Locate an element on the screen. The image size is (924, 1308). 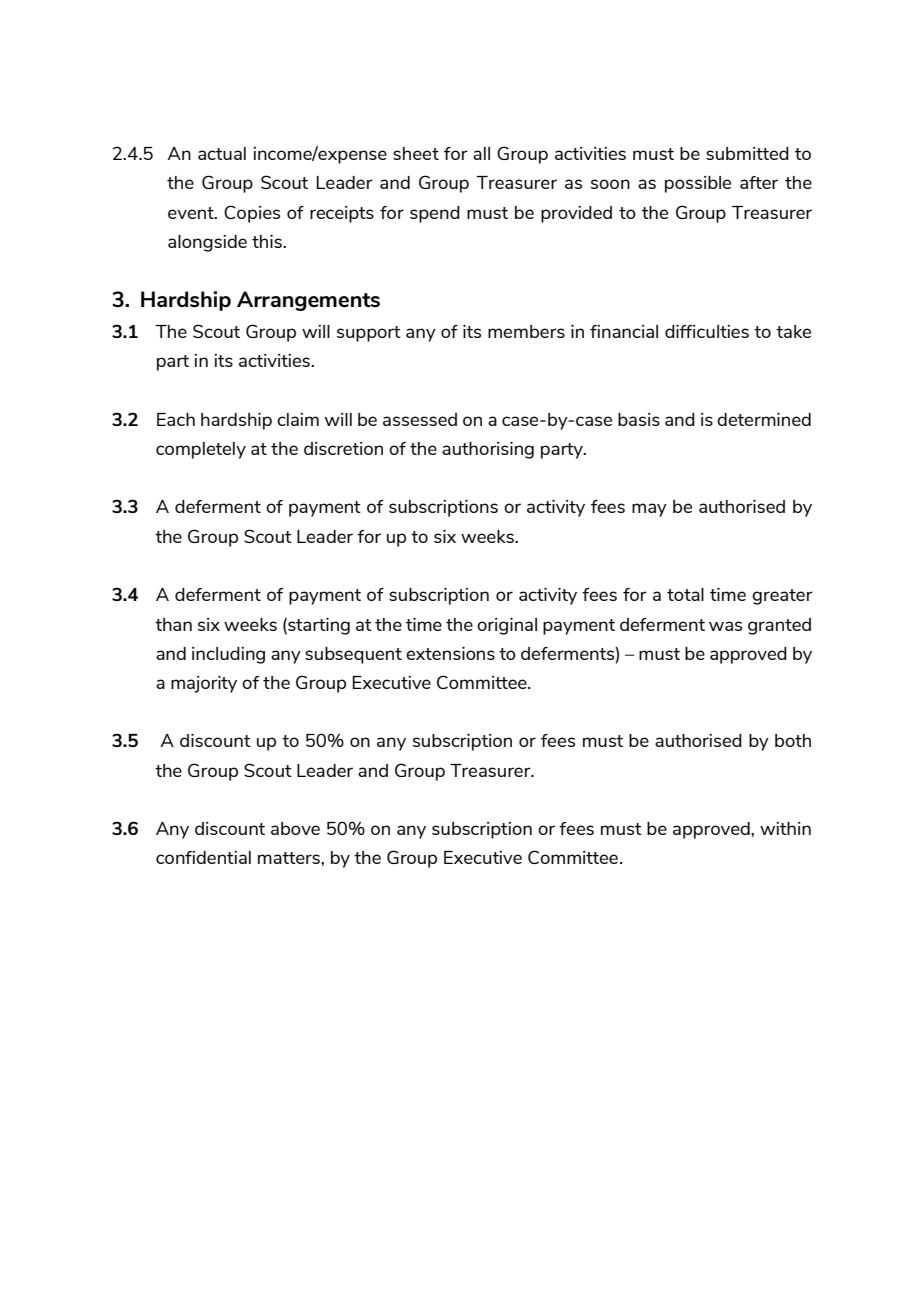
authorising is located at coordinates (488, 450).
